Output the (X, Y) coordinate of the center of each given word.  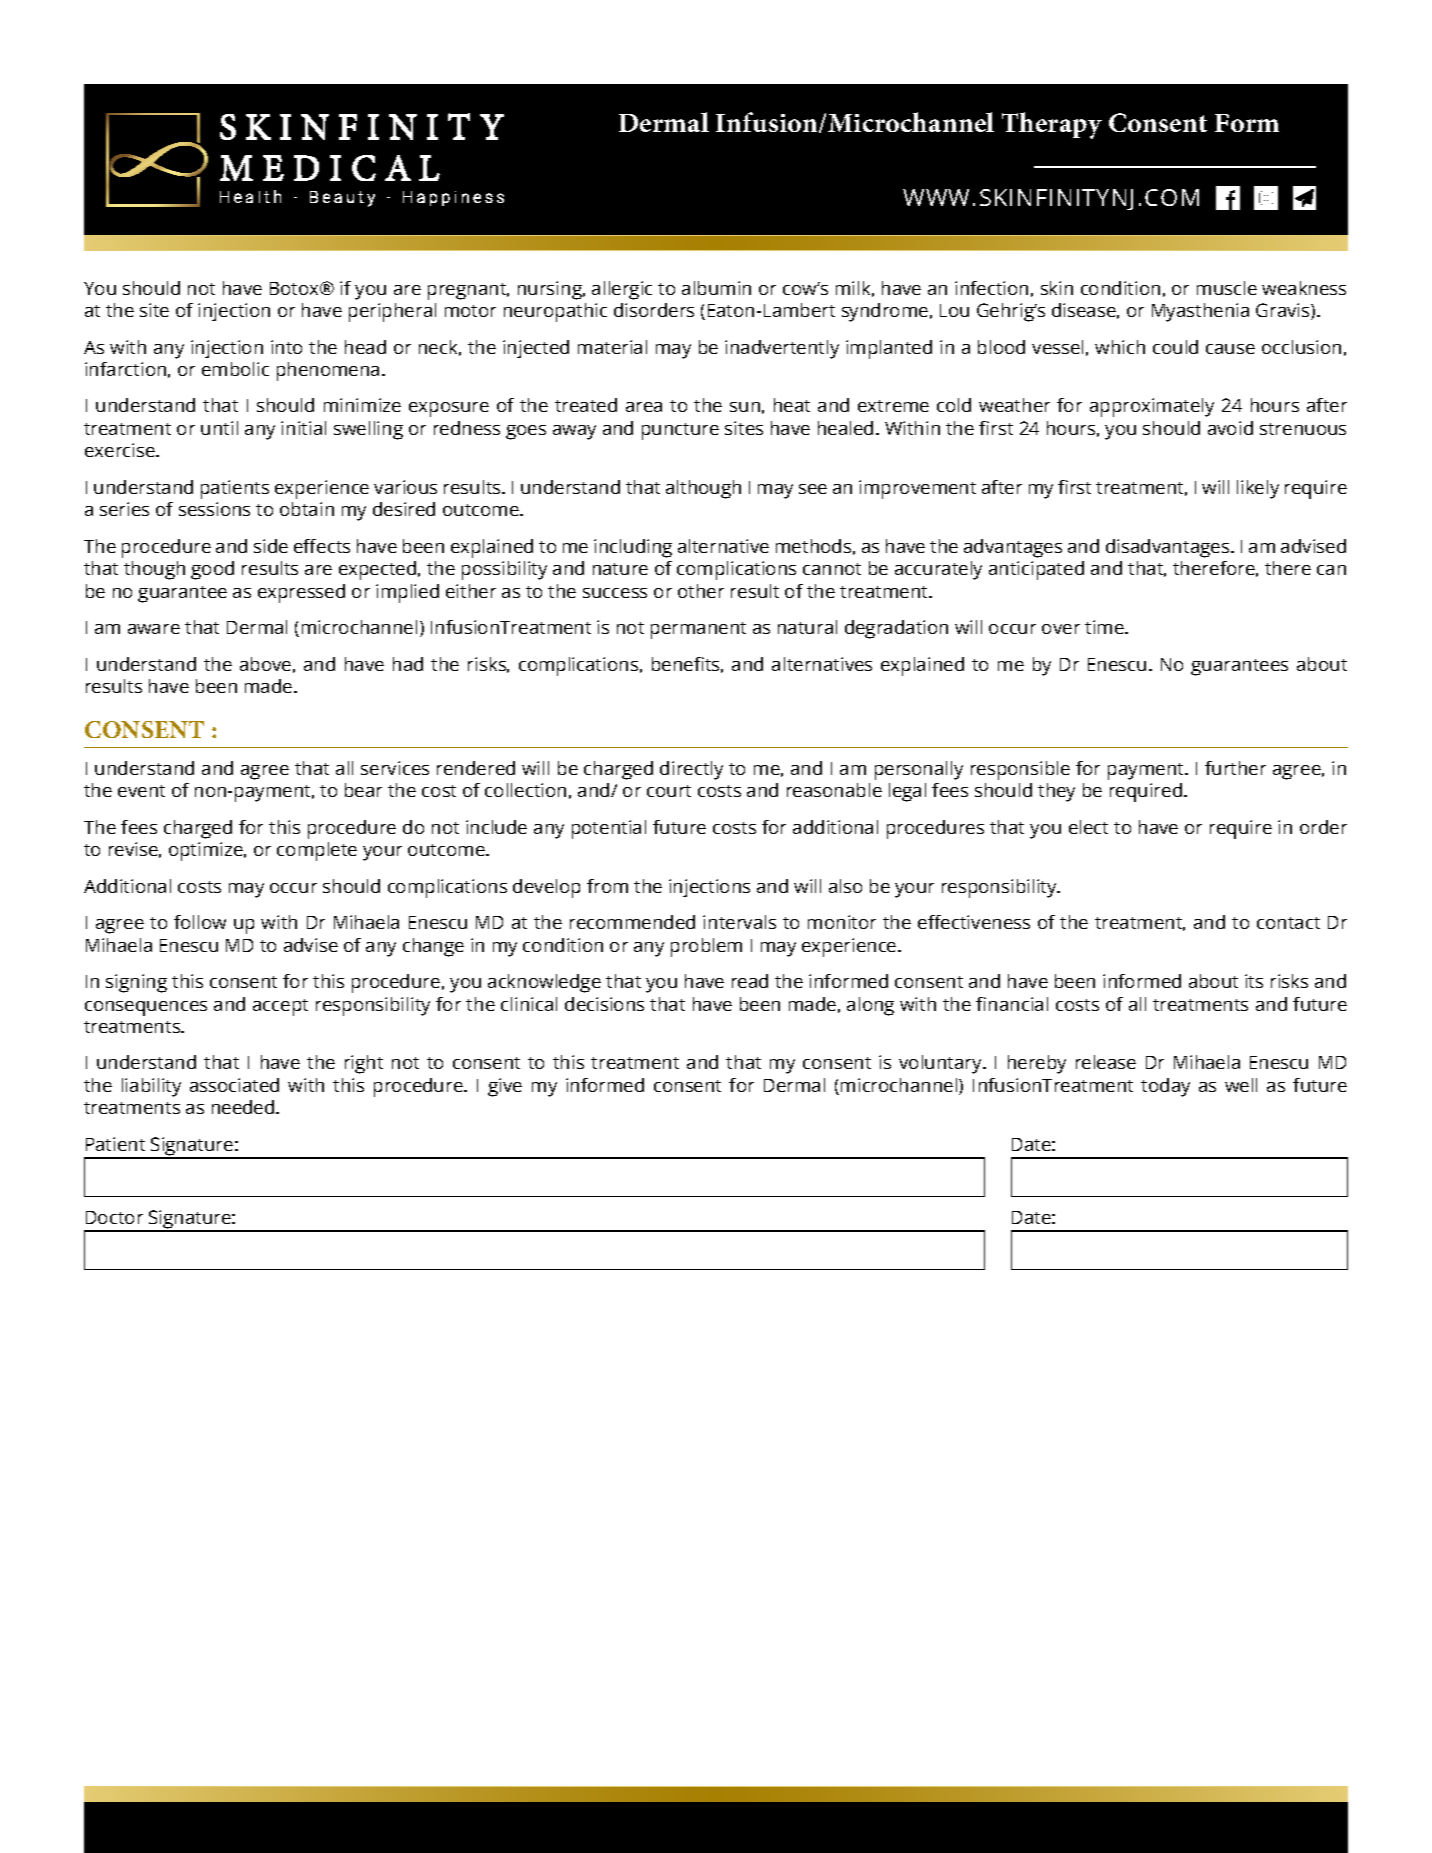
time (1105, 627)
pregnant (468, 291)
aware (154, 629)
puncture (680, 431)
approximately (1152, 407)
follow (200, 922)
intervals (739, 922)
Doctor (114, 1217)
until (219, 428)
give (505, 1087)
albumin (716, 288)
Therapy (1052, 125)
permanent (698, 630)
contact (1288, 923)
